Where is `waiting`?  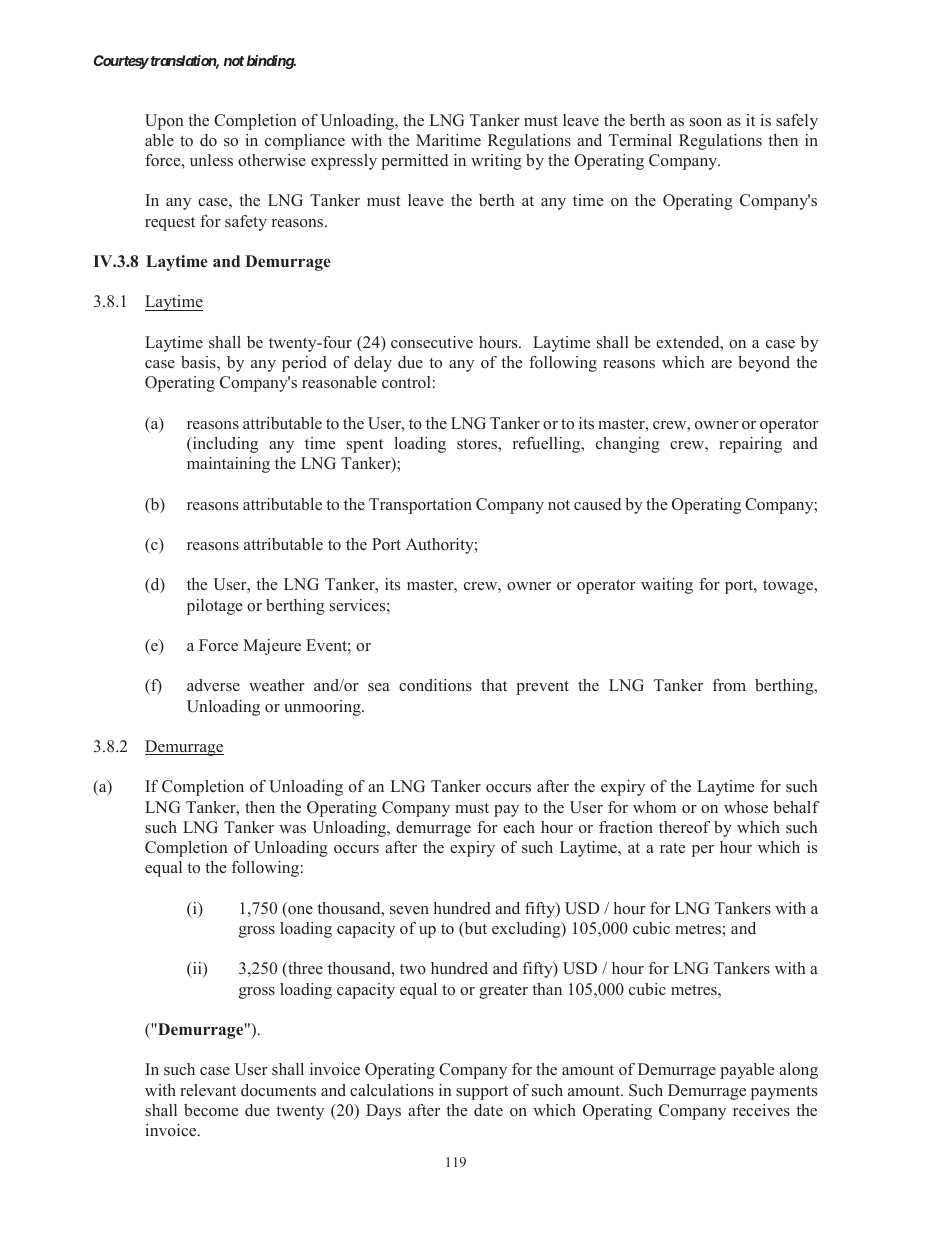
waiting is located at coordinates (667, 586).
